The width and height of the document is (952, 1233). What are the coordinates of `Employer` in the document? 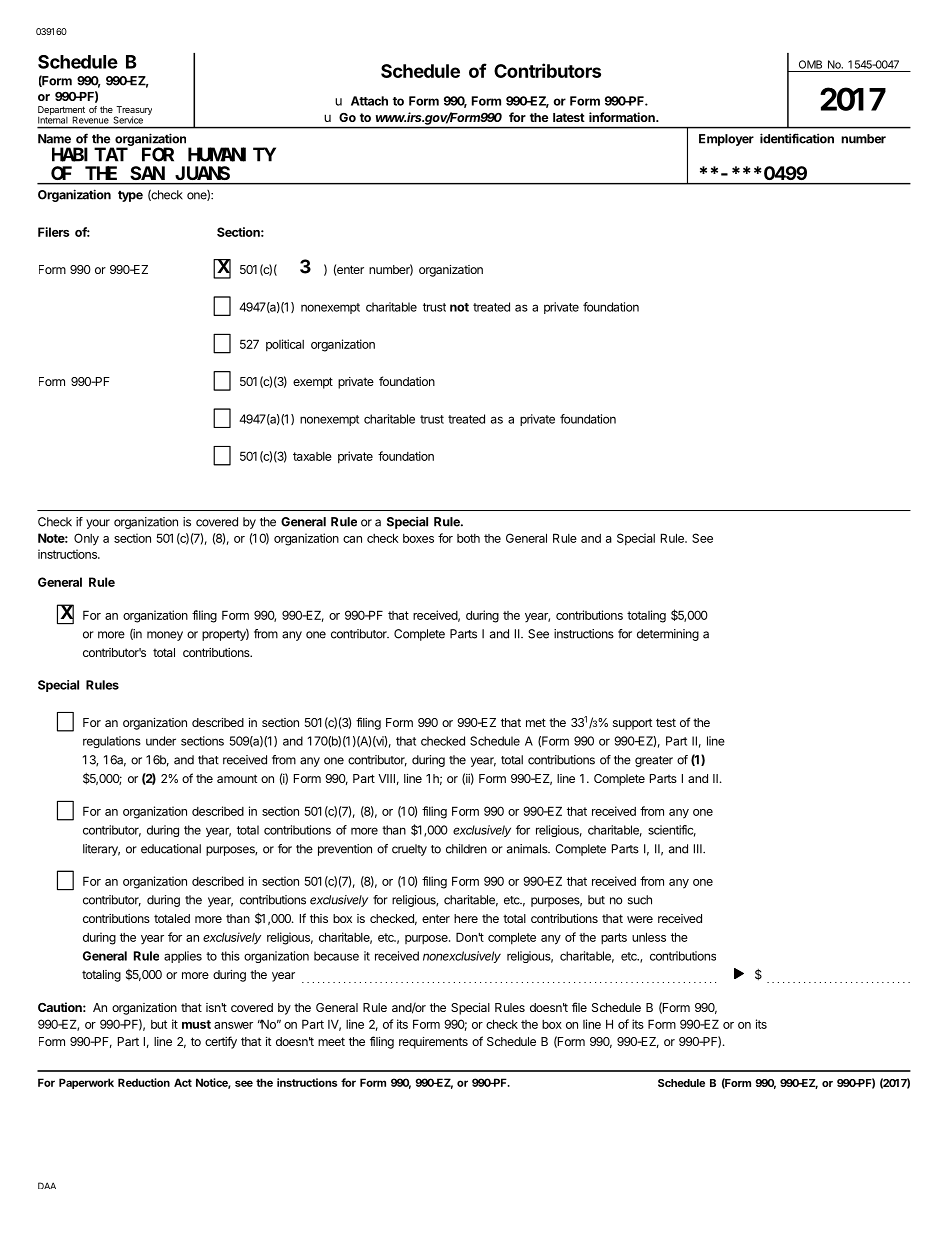 It's located at (726, 140).
